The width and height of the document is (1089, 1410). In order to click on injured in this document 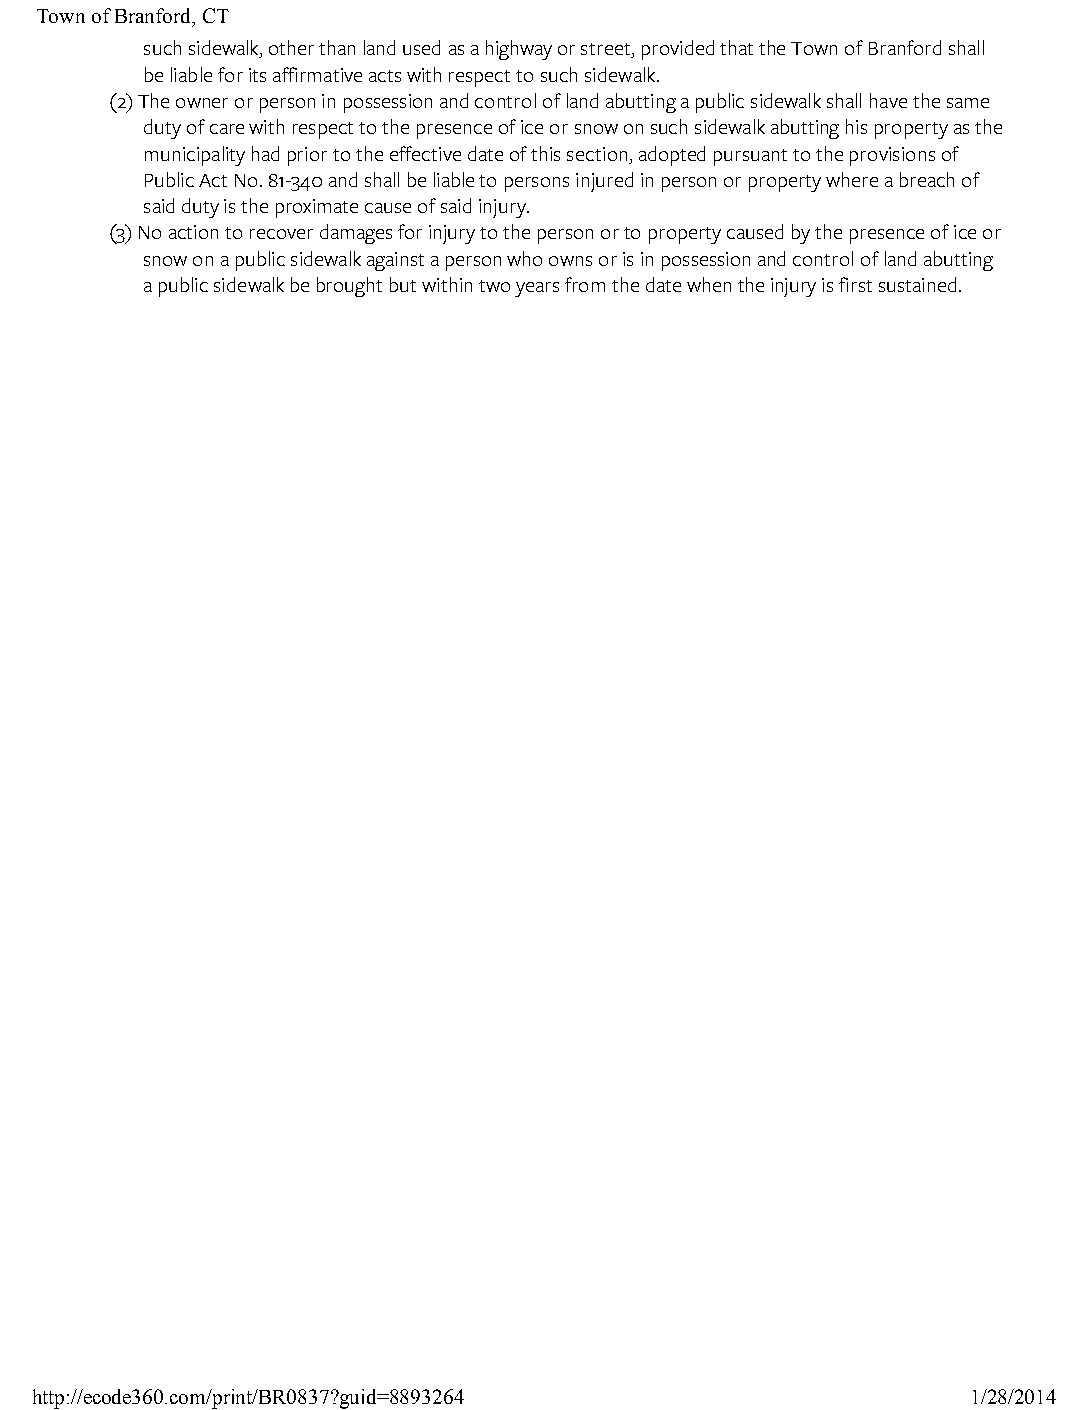, I will do `click(604, 182)`.
